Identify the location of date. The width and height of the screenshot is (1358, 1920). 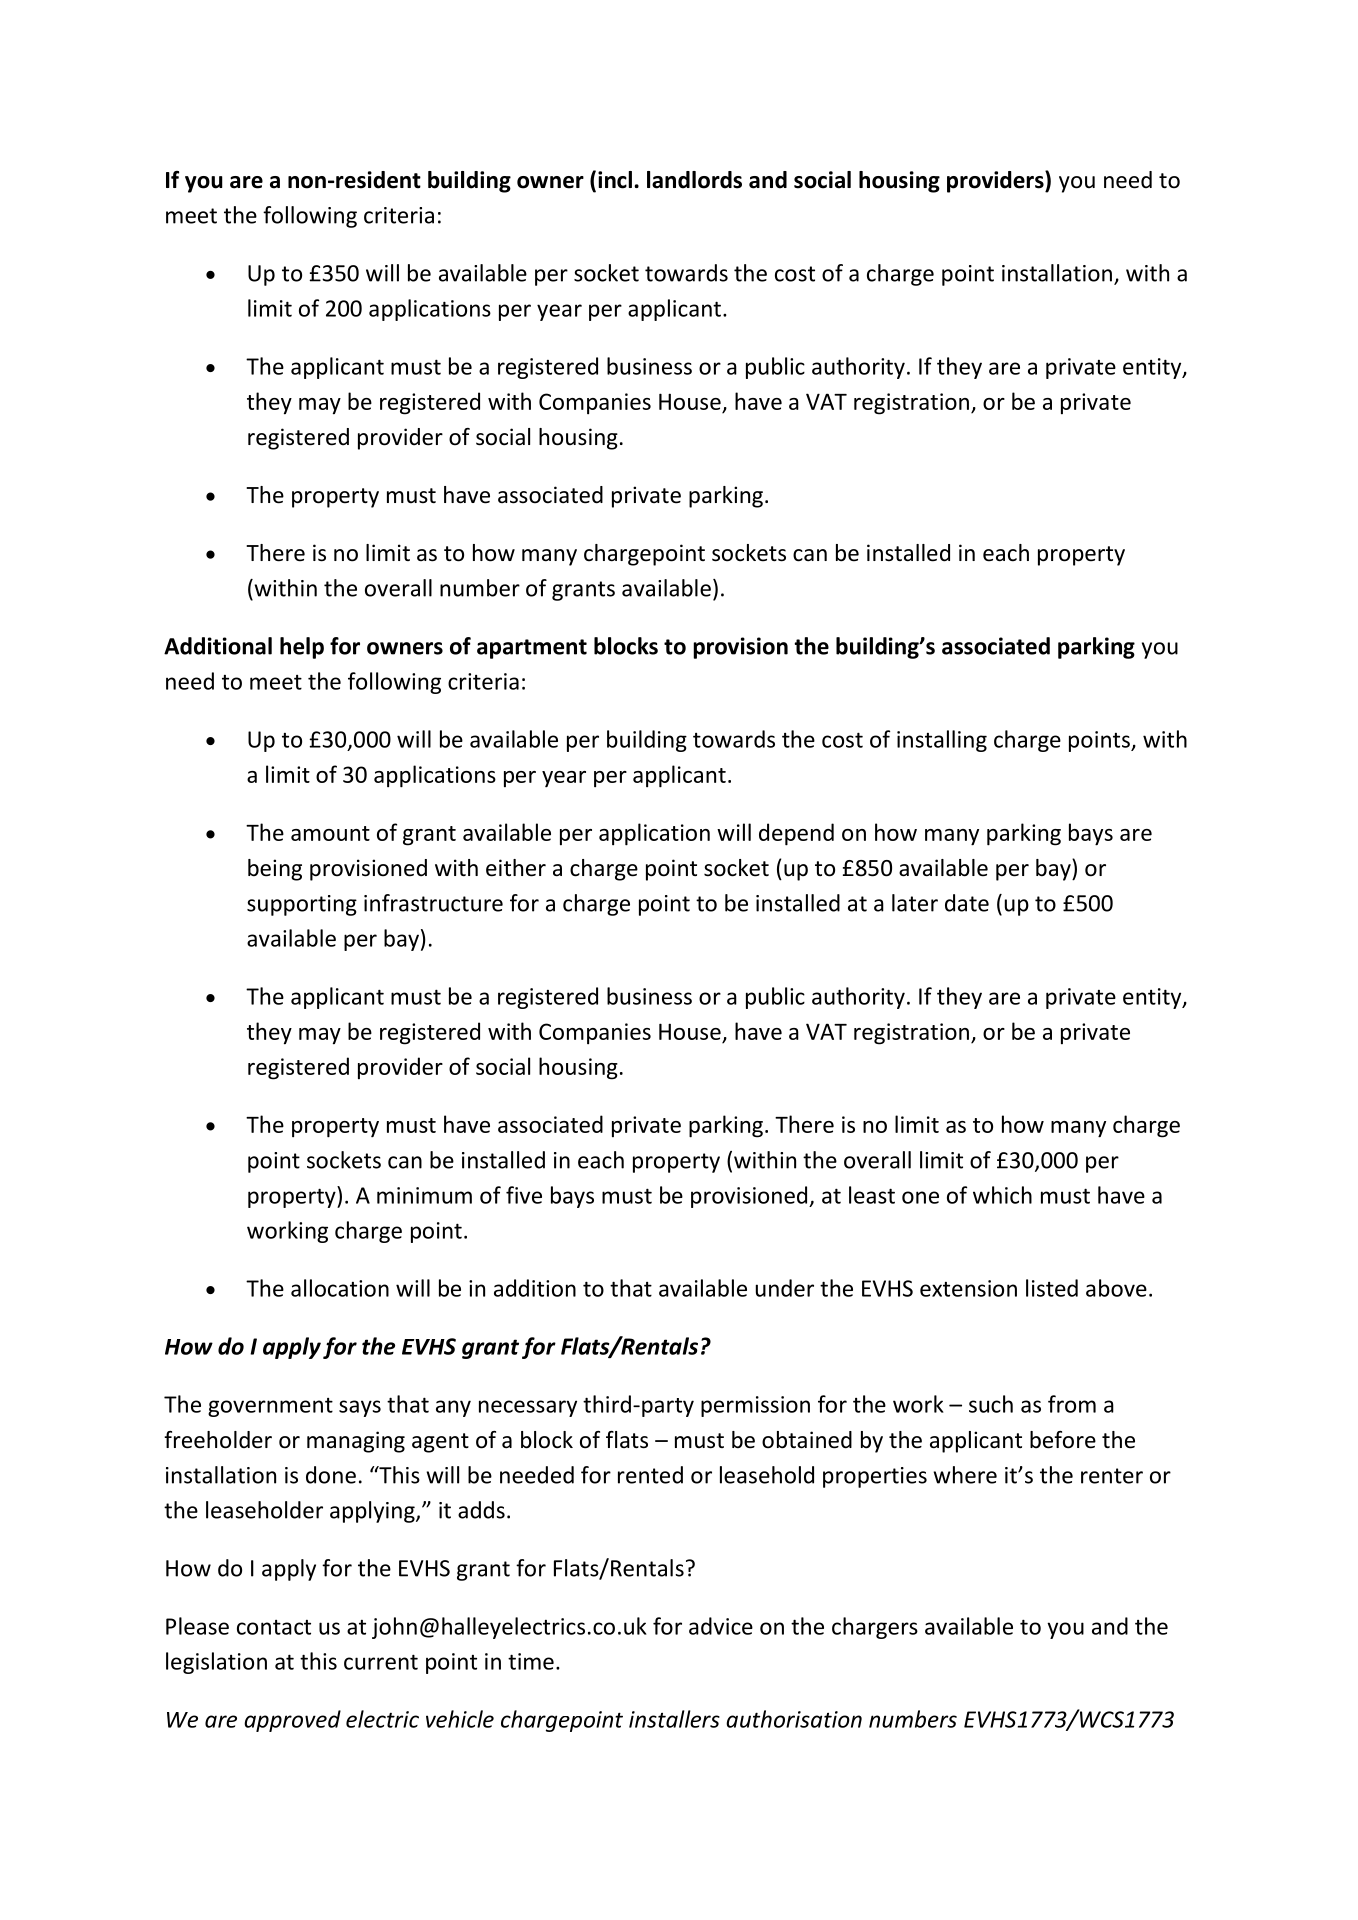
(967, 903).
